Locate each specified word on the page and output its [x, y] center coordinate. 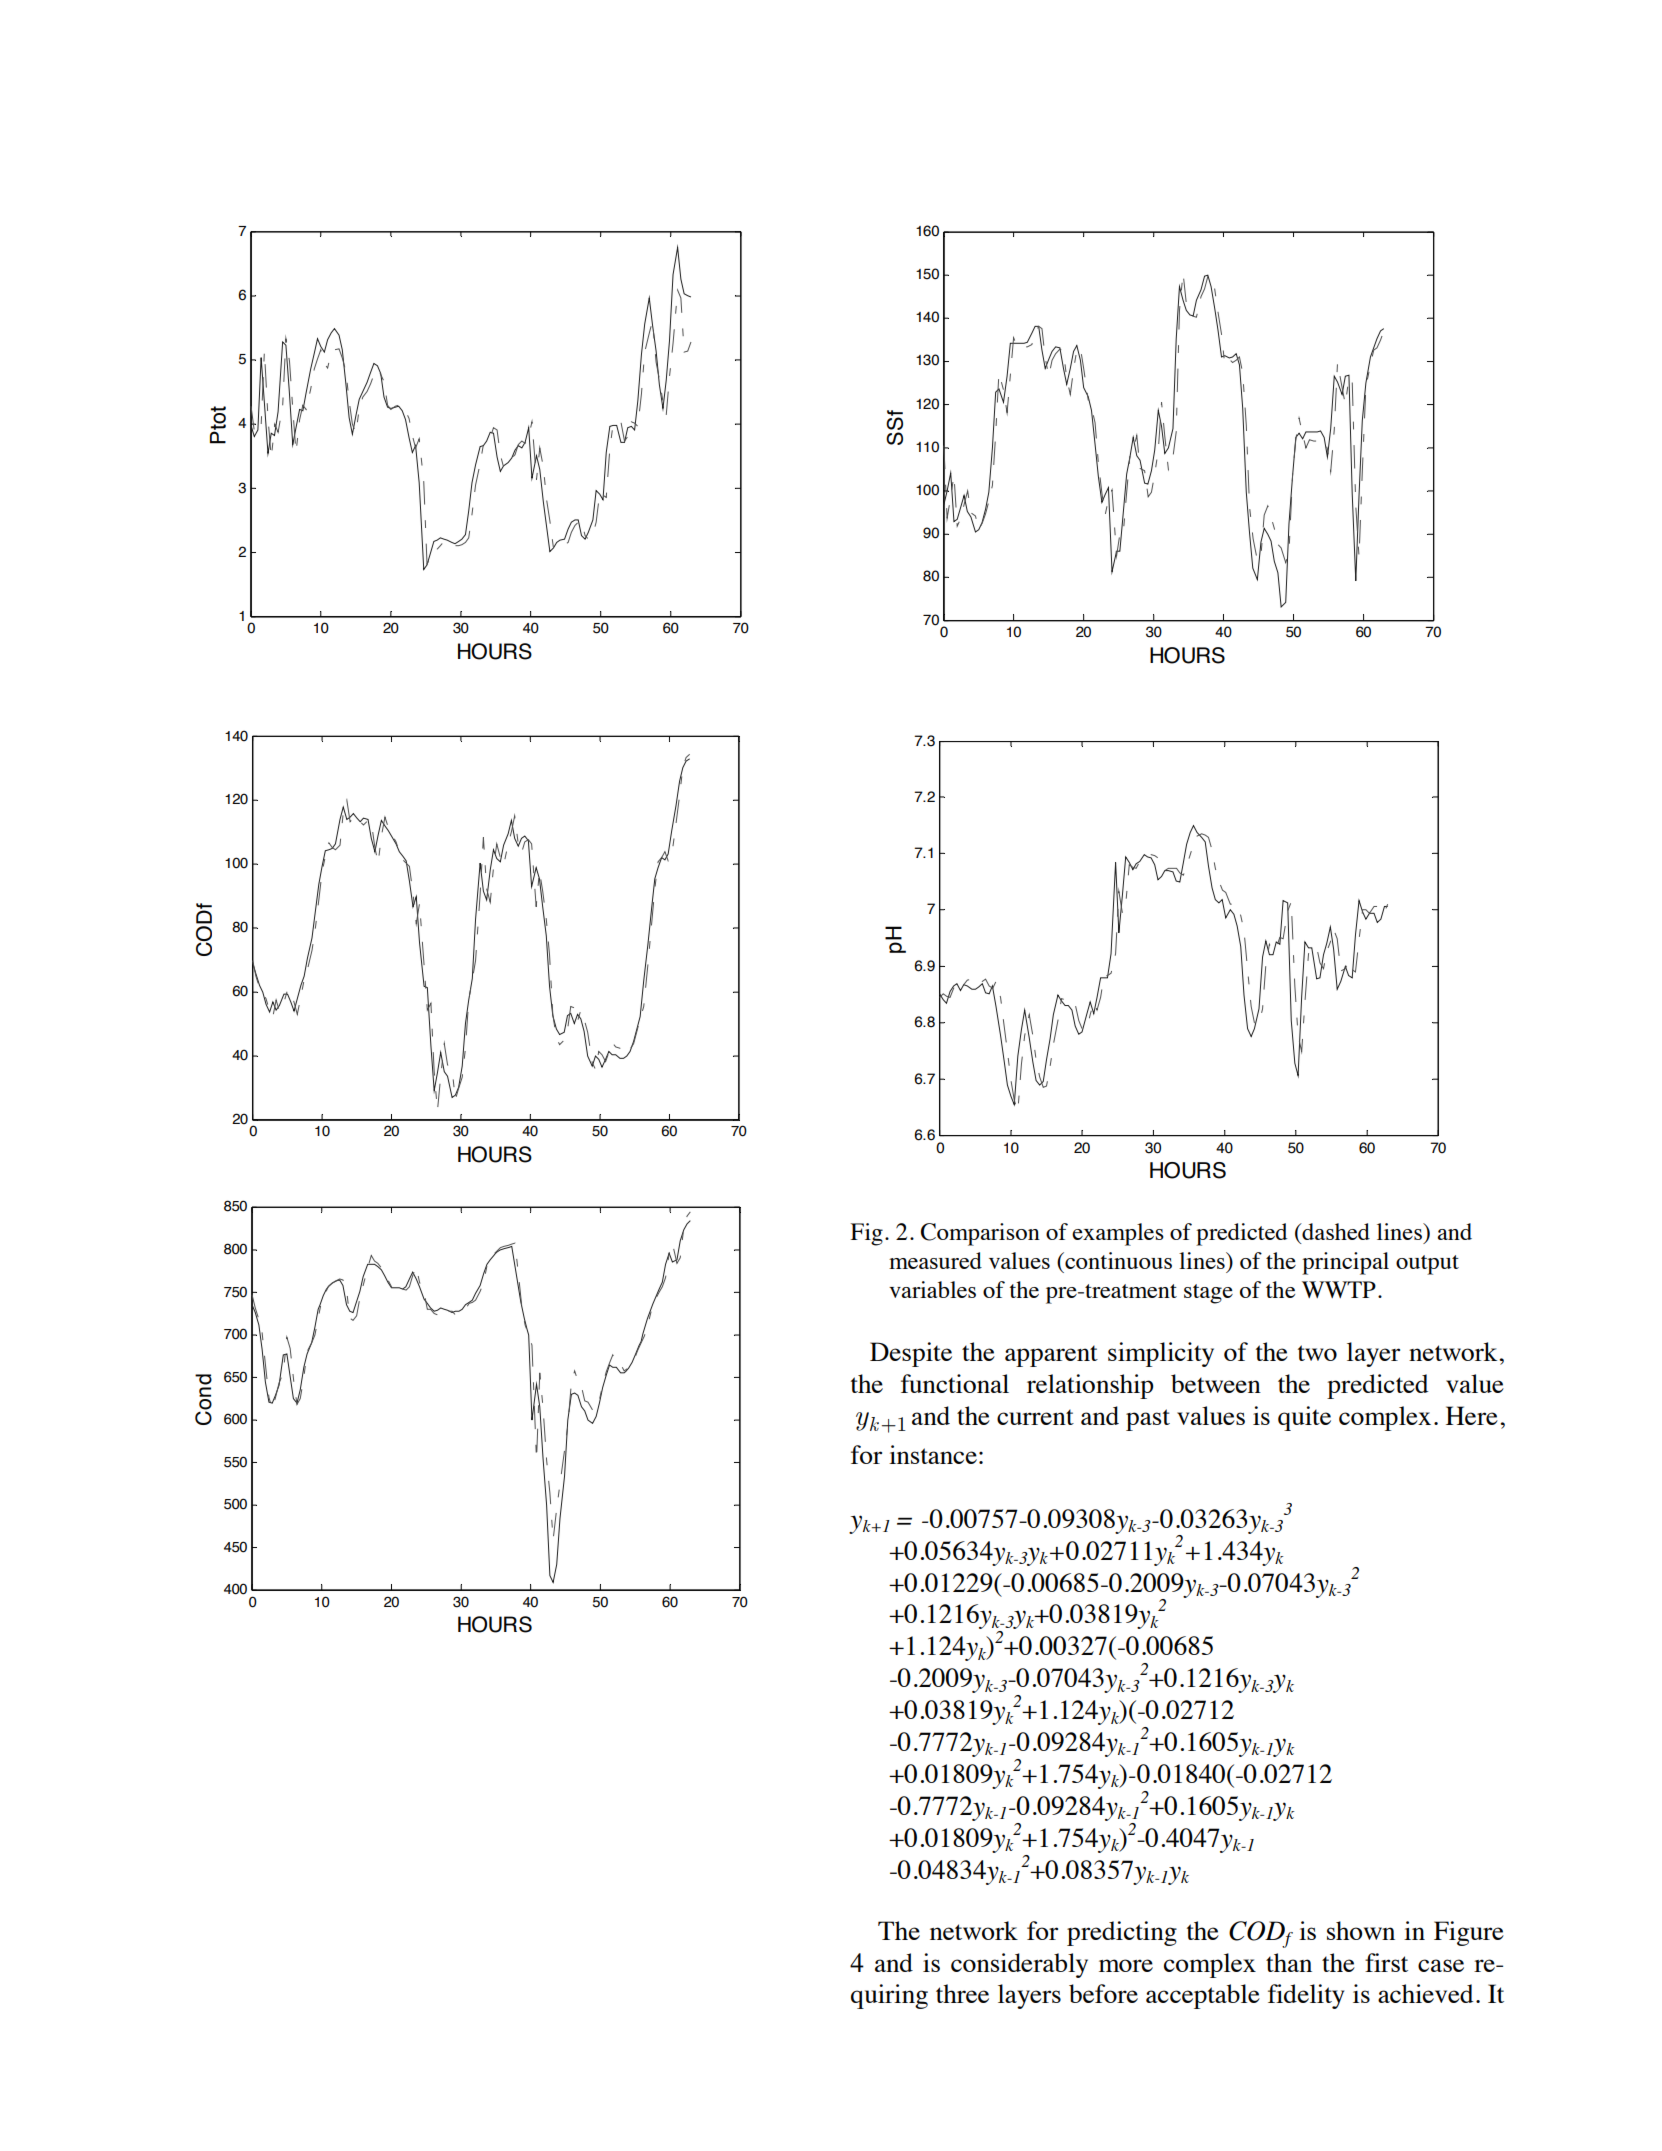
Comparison [980, 1234]
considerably [1019, 1965]
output [1427, 1265]
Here [1472, 1415]
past [1148, 1420]
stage [1208, 1294]
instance [933, 1454]
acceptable [1203, 1996]
